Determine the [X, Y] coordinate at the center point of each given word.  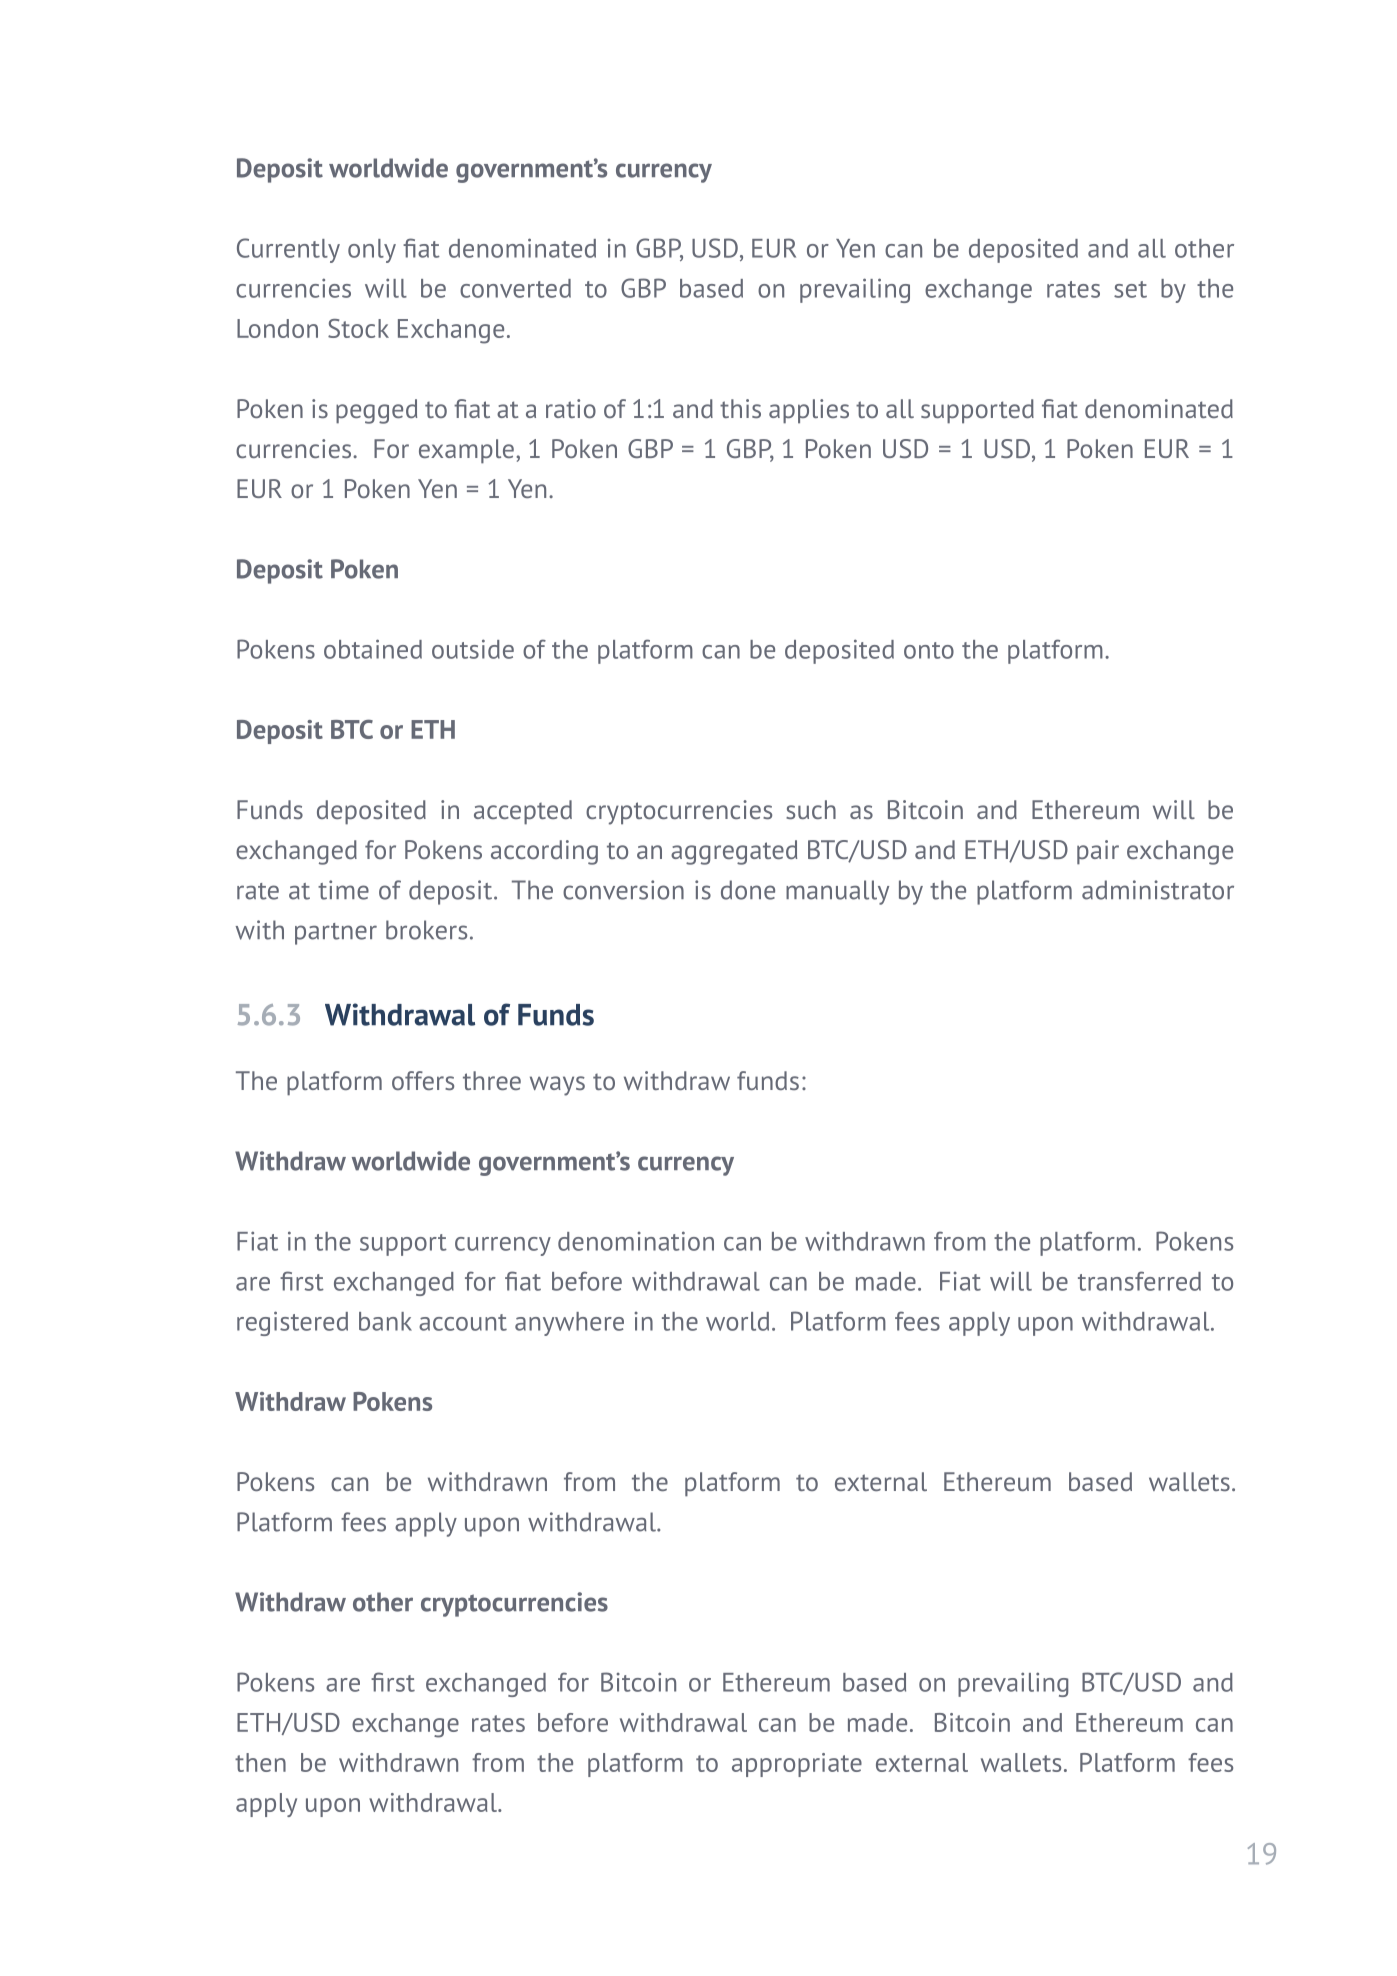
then [260, 1762]
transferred [1139, 1281]
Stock [358, 328]
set [1130, 289]
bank [385, 1321]
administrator [1158, 890]
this [740, 408]
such [811, 809]
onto [929, 650]
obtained [373, 649]
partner [336, 934]
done [748, 890]
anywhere [569, 1324]
